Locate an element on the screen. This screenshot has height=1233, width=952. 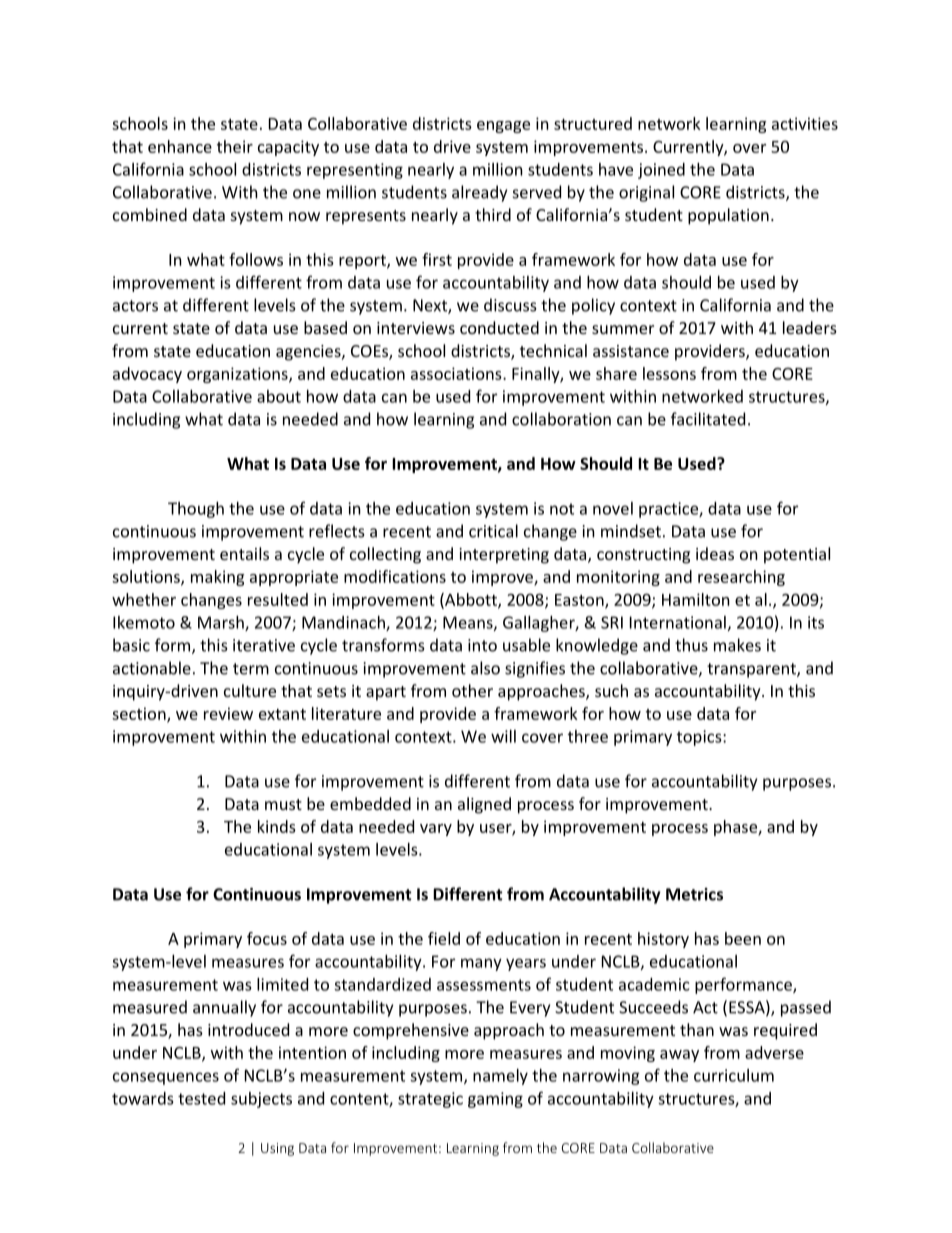
engage is located at coordinates (503, 127).
